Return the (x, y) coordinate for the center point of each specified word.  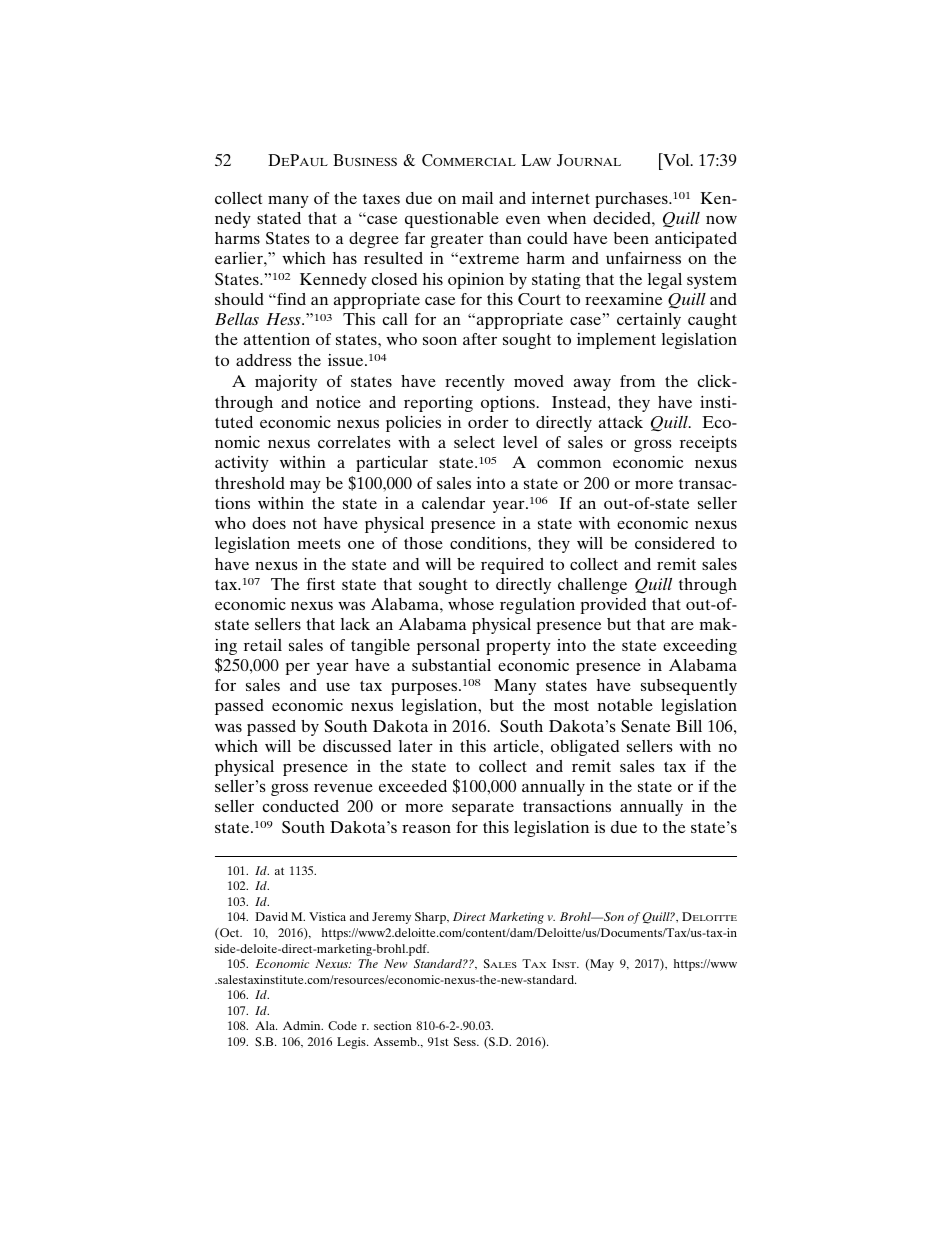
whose (471, 604)
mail (477, 198)
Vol (676, 161)
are (682, 626)
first (321, 584)
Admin (303, 1025)
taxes (381, 199)
